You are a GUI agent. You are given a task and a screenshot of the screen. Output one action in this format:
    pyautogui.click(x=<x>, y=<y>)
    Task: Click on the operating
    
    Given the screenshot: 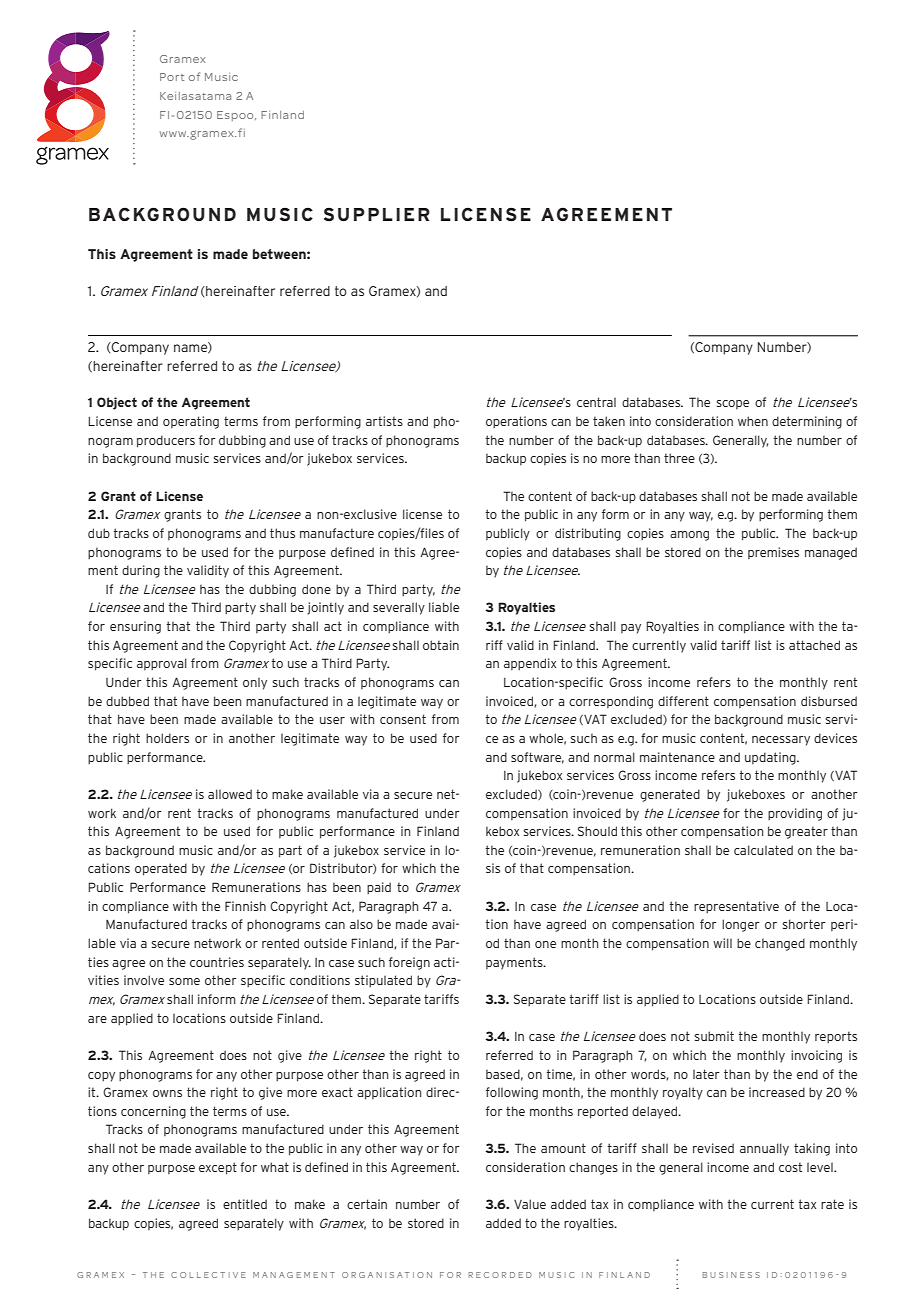 What is the action you would take?
    pyautogui.click(x=191, y=422)
